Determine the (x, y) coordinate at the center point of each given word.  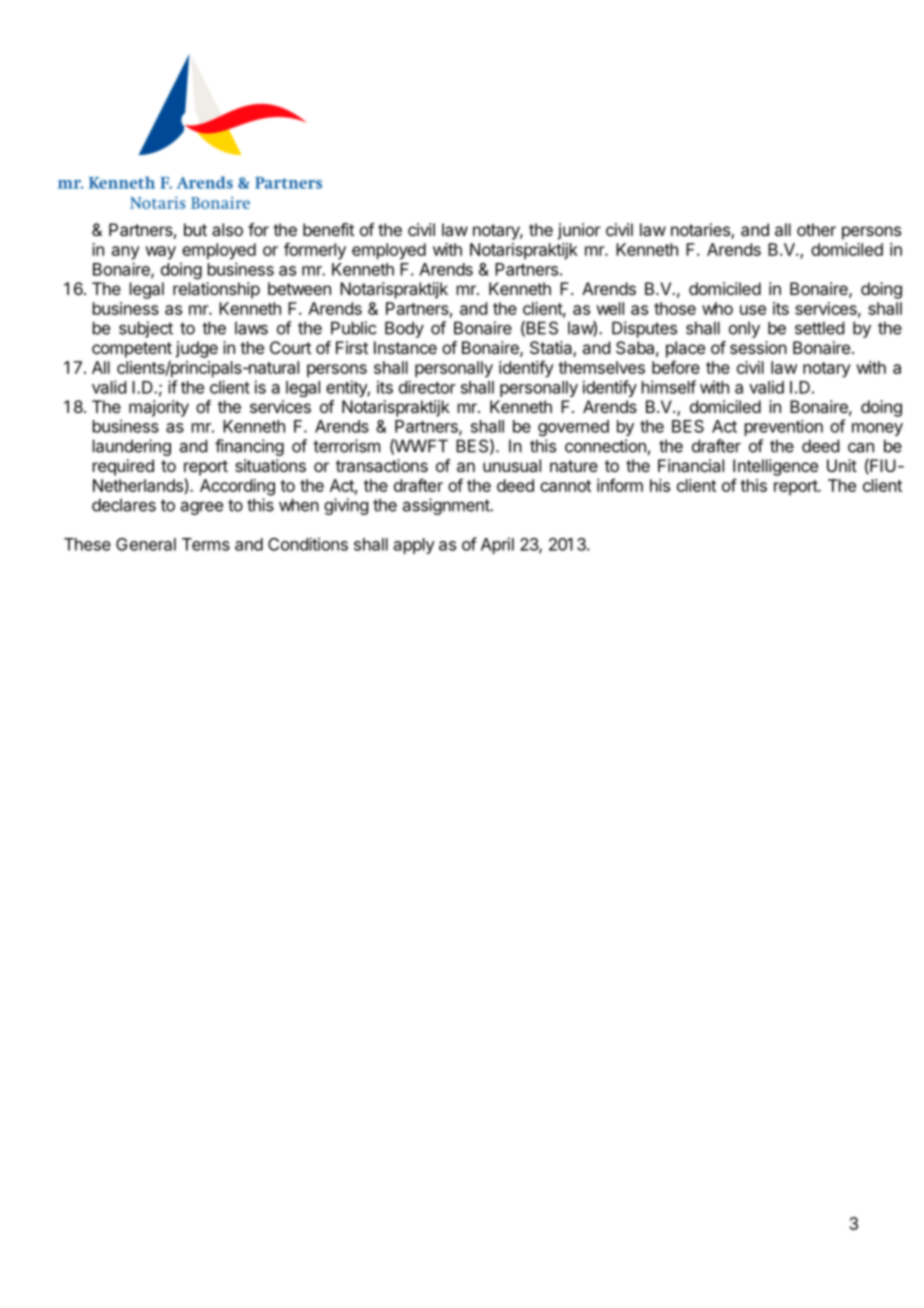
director (427, 387)
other (816, 229)
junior (579, 231)
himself (669, 387)
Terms (206, 544)
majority (159, 408)
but (195, 229)
